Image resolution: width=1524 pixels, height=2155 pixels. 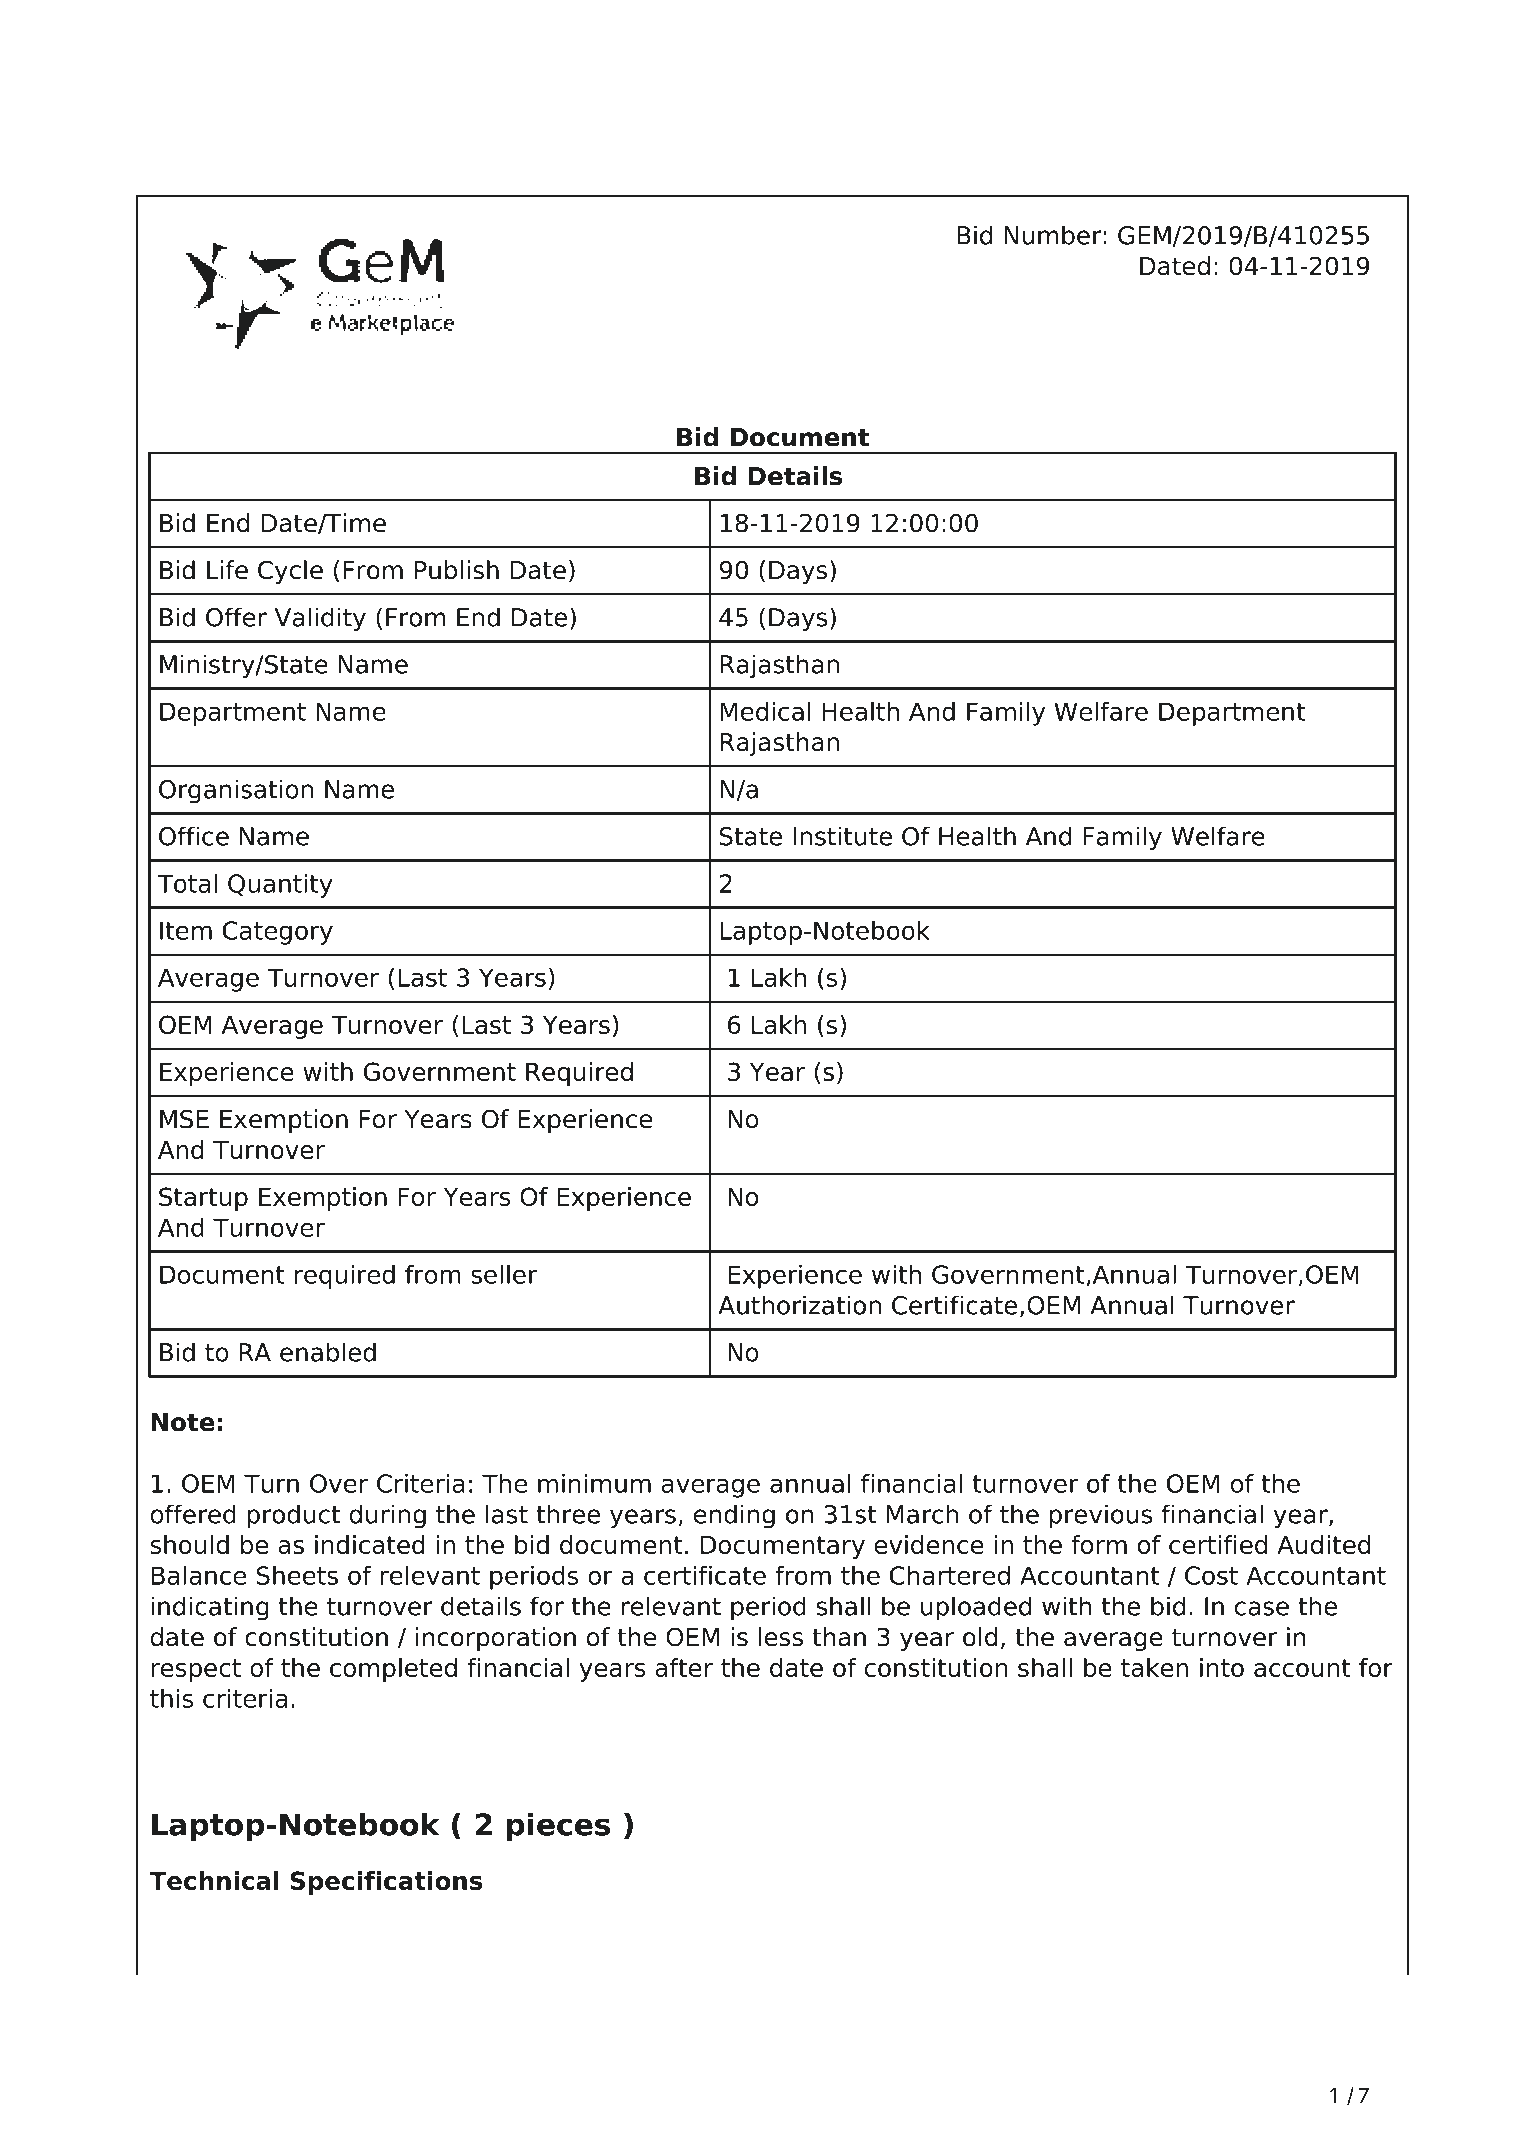 I want to click on Number, so click(x=1052, y=235).
